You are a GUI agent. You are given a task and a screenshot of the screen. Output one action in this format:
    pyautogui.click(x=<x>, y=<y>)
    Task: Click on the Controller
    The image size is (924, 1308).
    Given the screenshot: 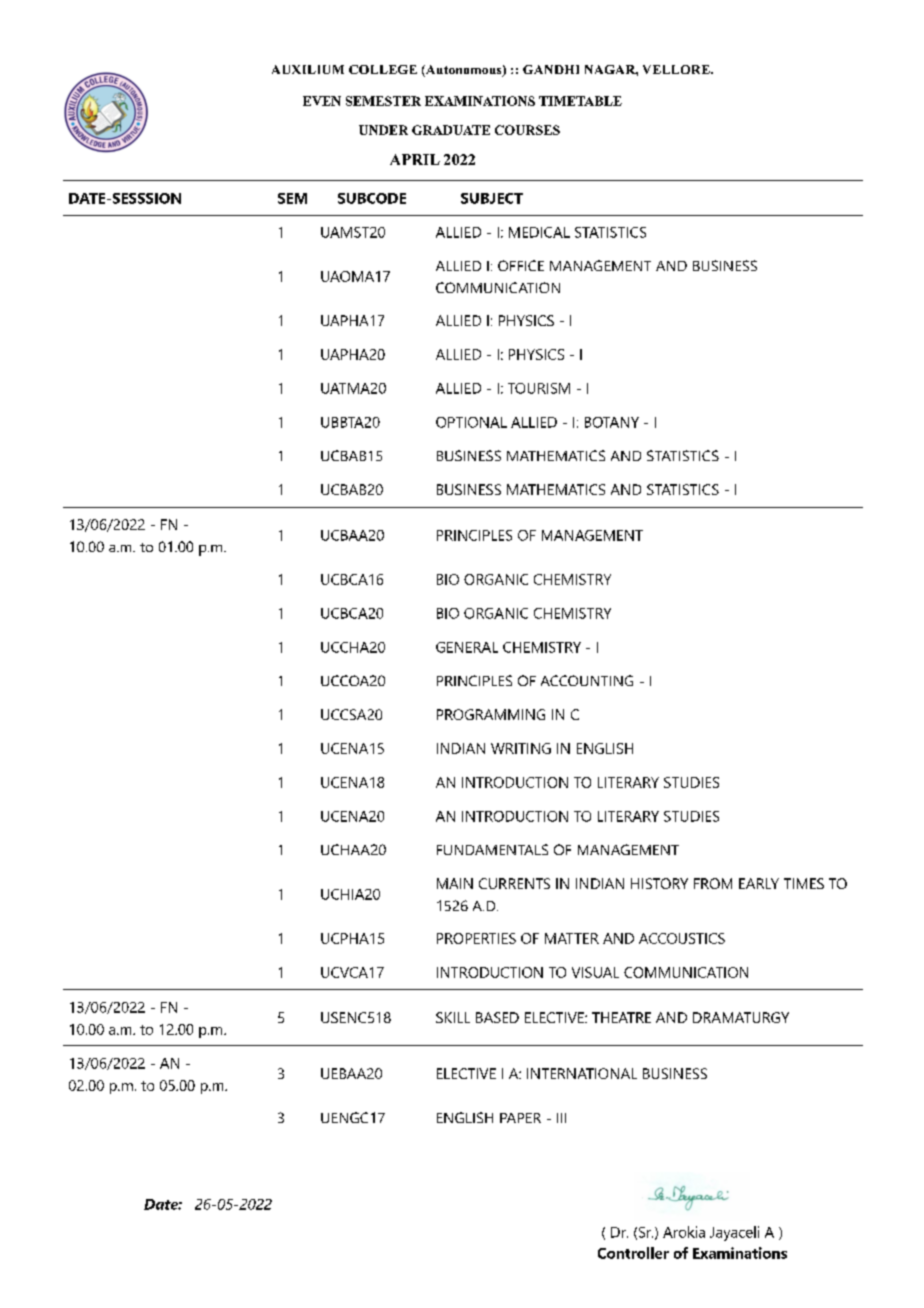 What is the action you would take?
    pyautogui.click(x=633, y=1253)
